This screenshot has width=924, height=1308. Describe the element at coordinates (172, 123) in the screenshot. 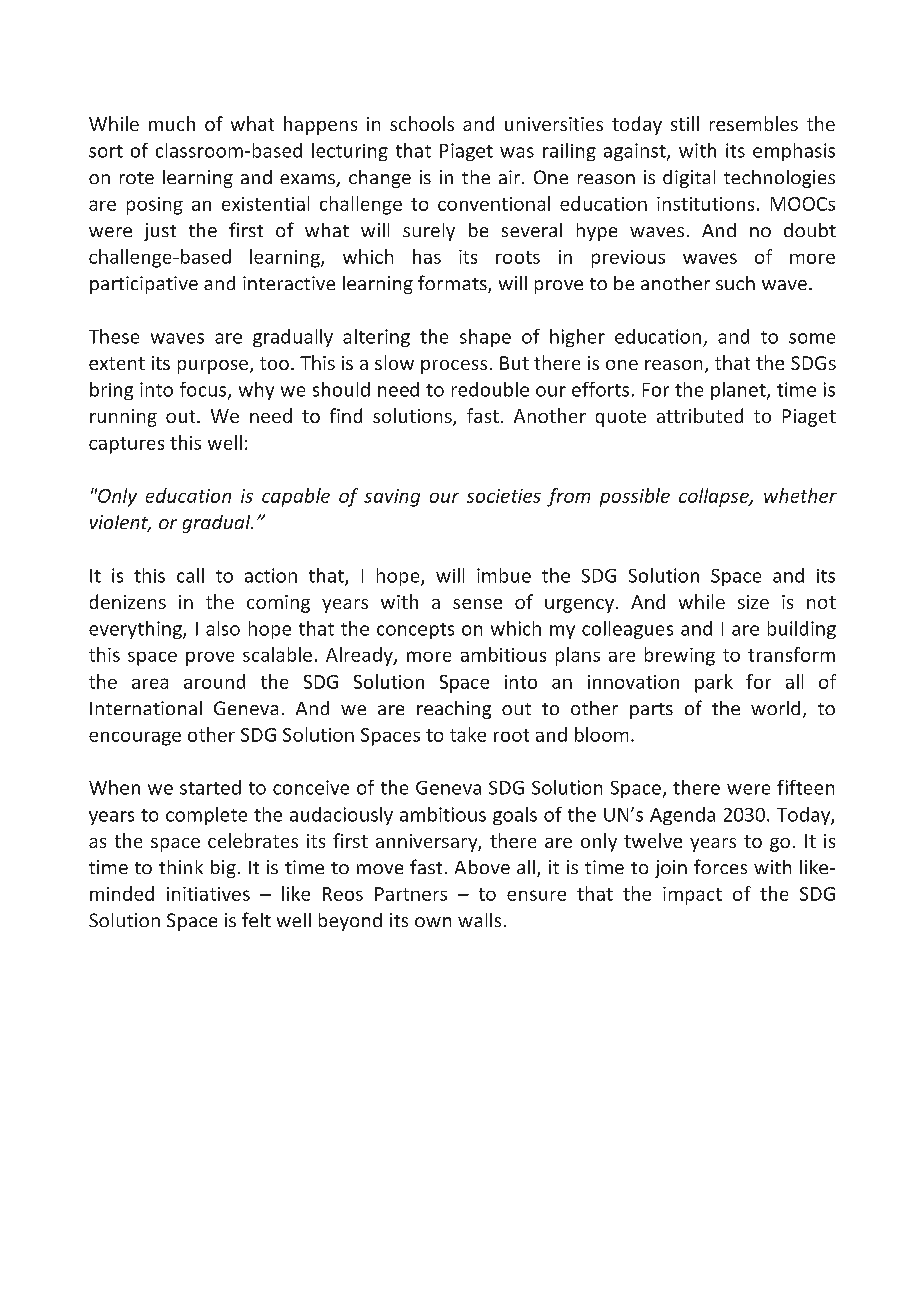

I see `much` at that location.
